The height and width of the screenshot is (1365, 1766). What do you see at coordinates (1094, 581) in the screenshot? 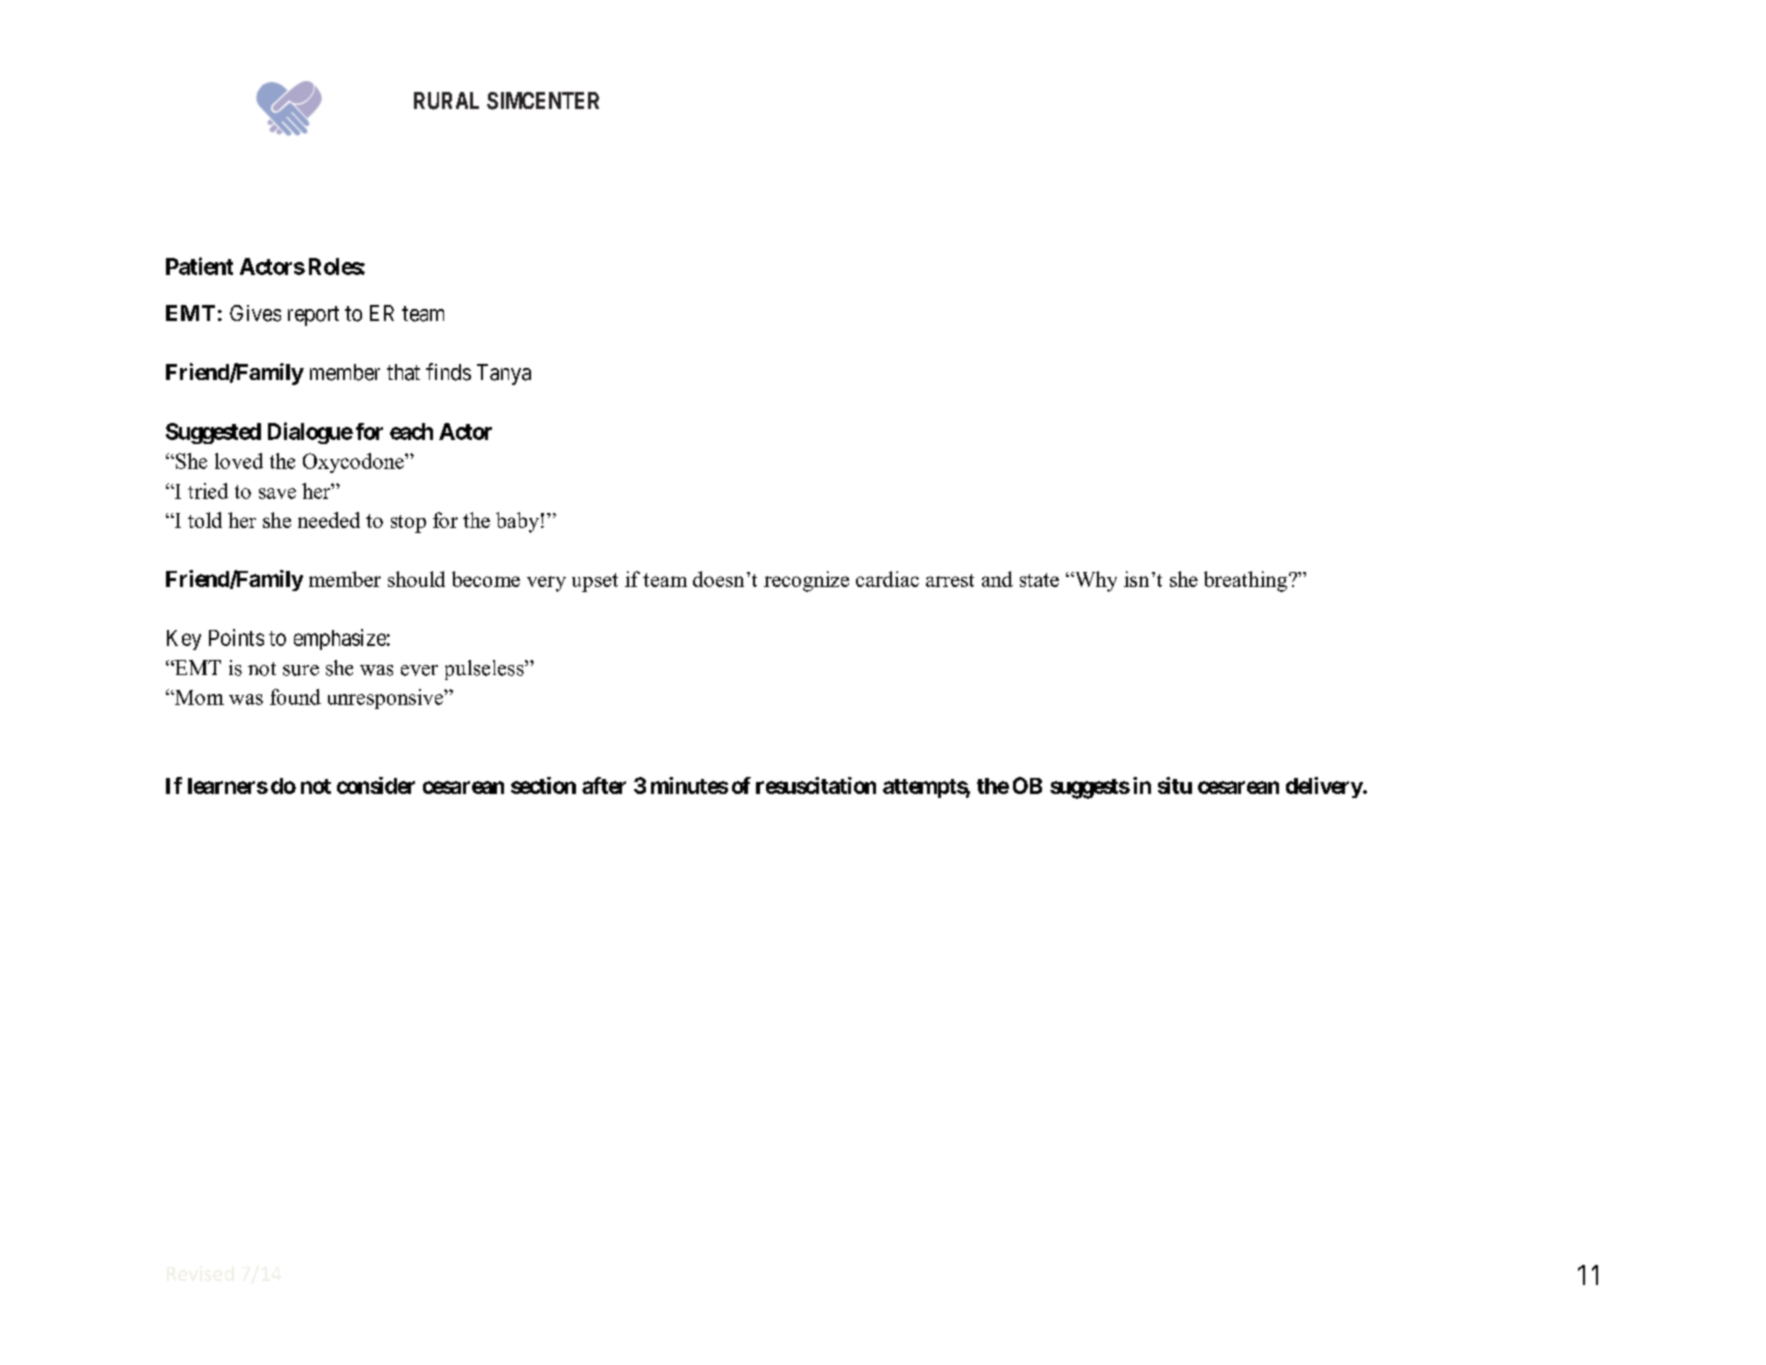
I see `Why` at bounding box center [1094, 581].
